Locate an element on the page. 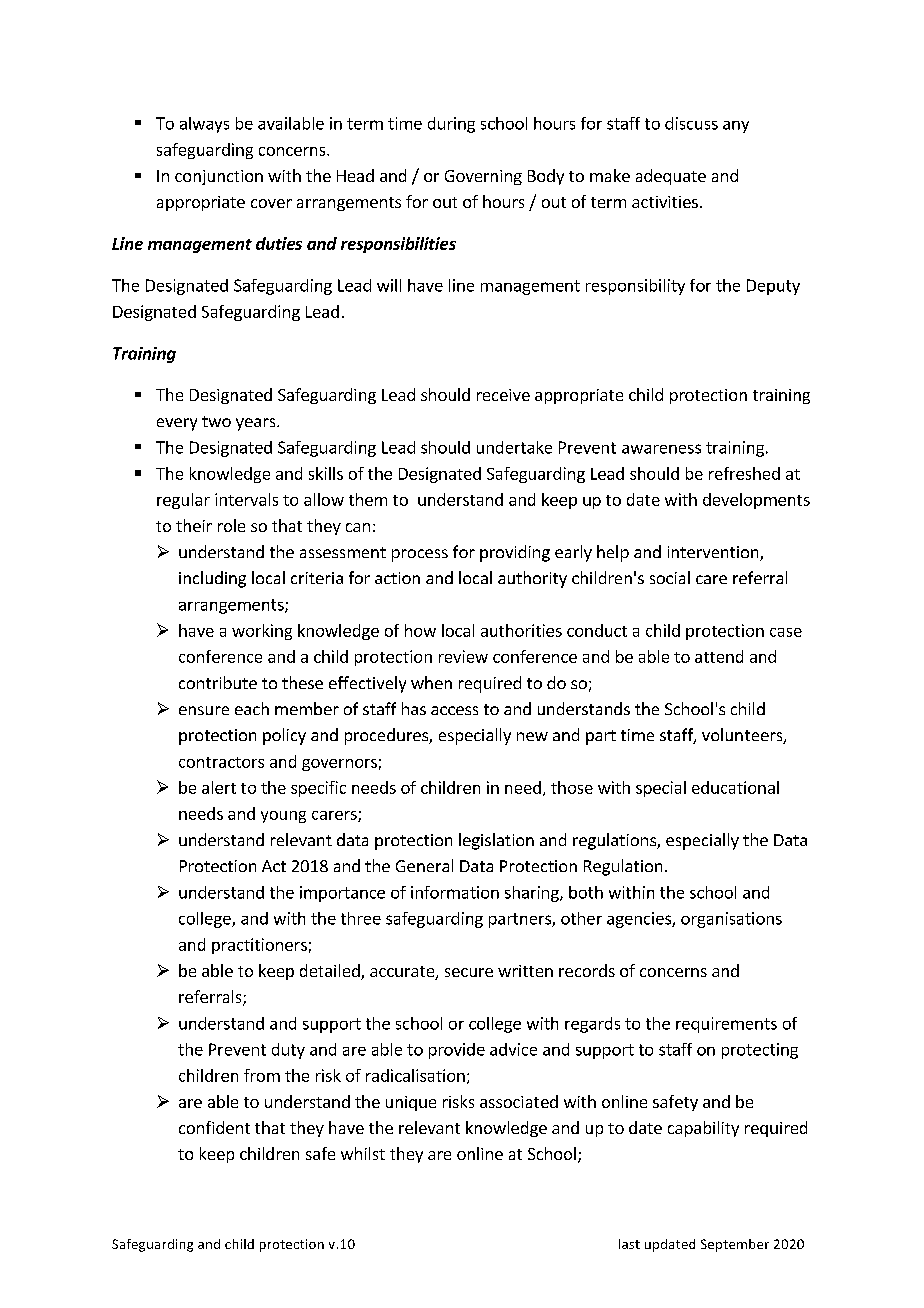  years is located at coordinates (257, 424).
